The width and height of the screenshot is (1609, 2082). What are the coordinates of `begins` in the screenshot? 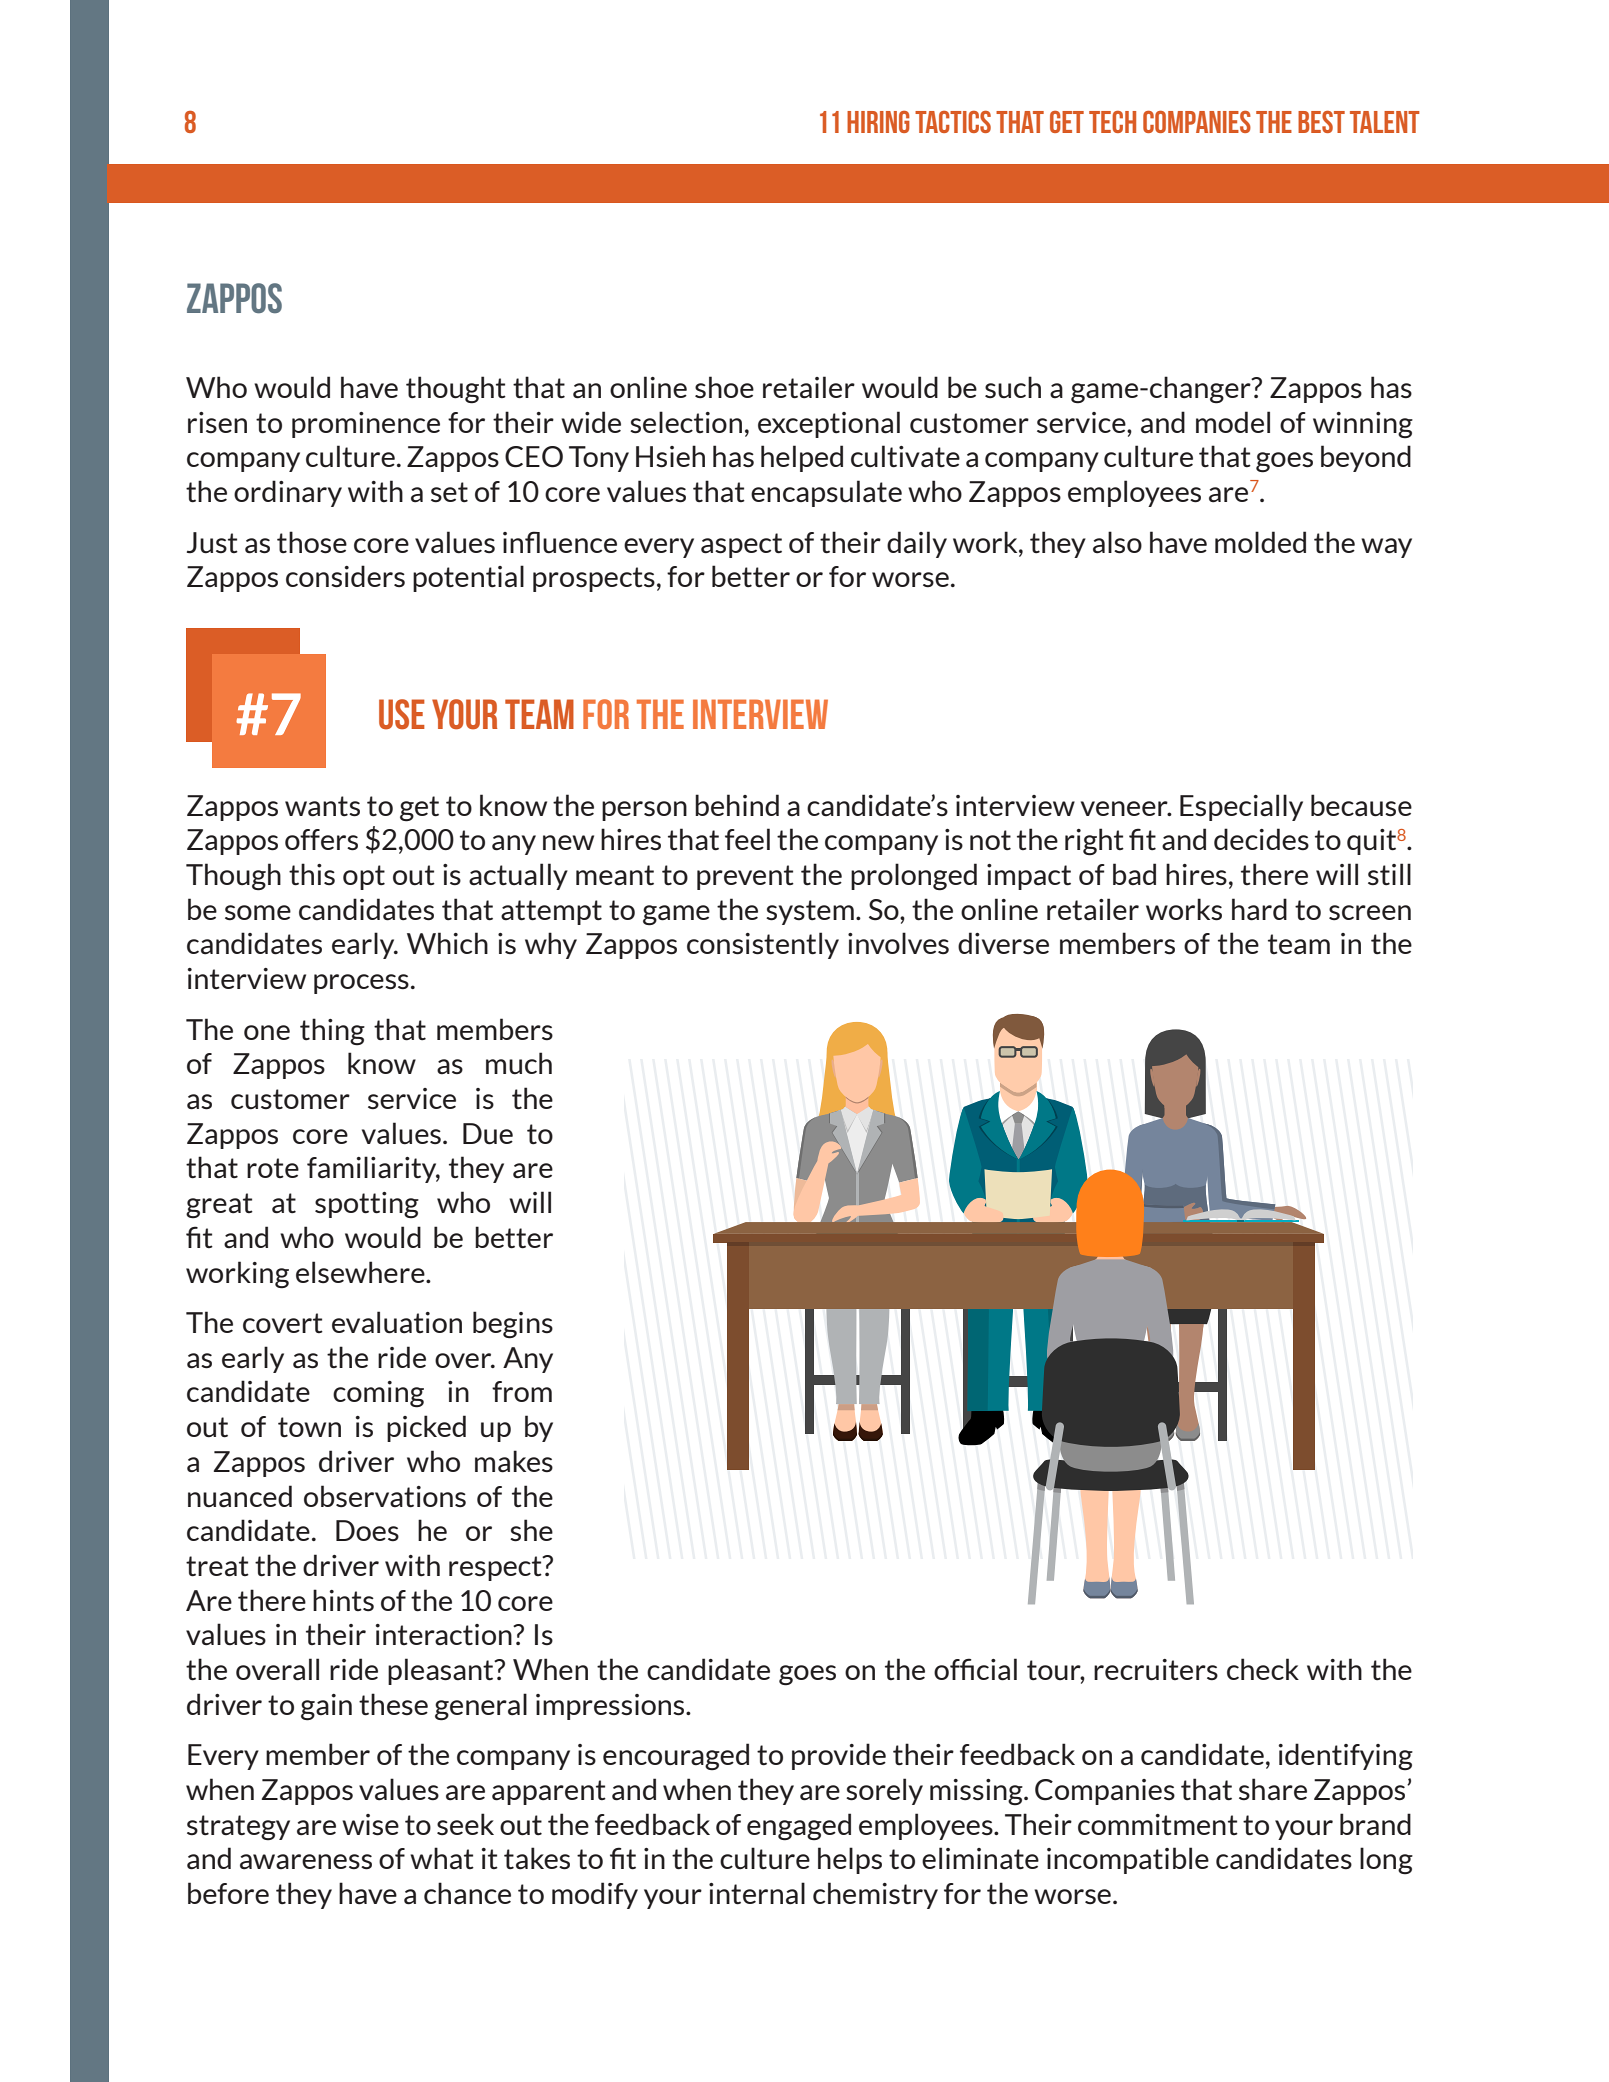 It's located at (513, 1325).
